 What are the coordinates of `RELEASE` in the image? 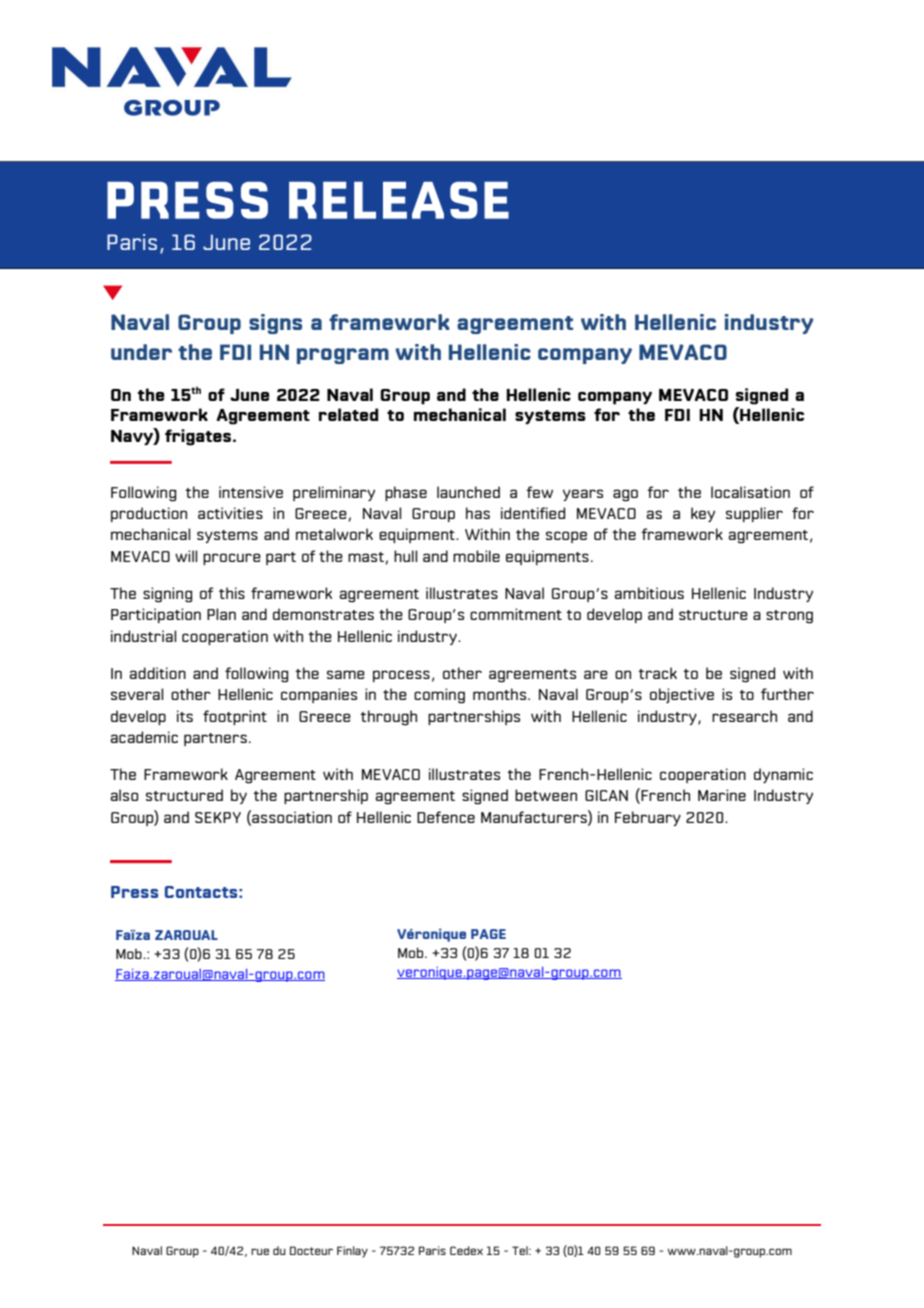 It's located at (399, 200).
